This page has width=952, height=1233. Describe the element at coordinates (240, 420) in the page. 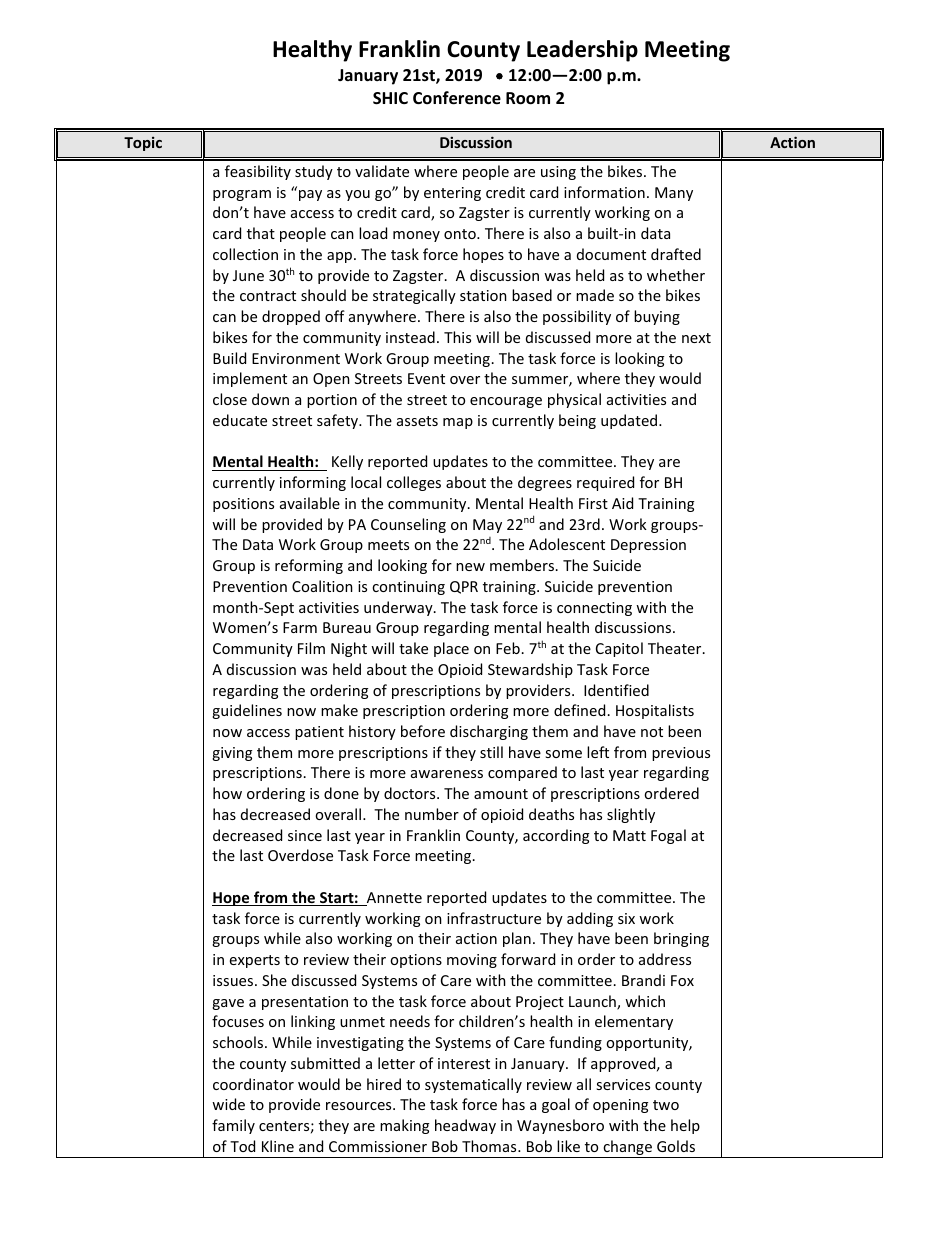

I see `educate` at that location.
